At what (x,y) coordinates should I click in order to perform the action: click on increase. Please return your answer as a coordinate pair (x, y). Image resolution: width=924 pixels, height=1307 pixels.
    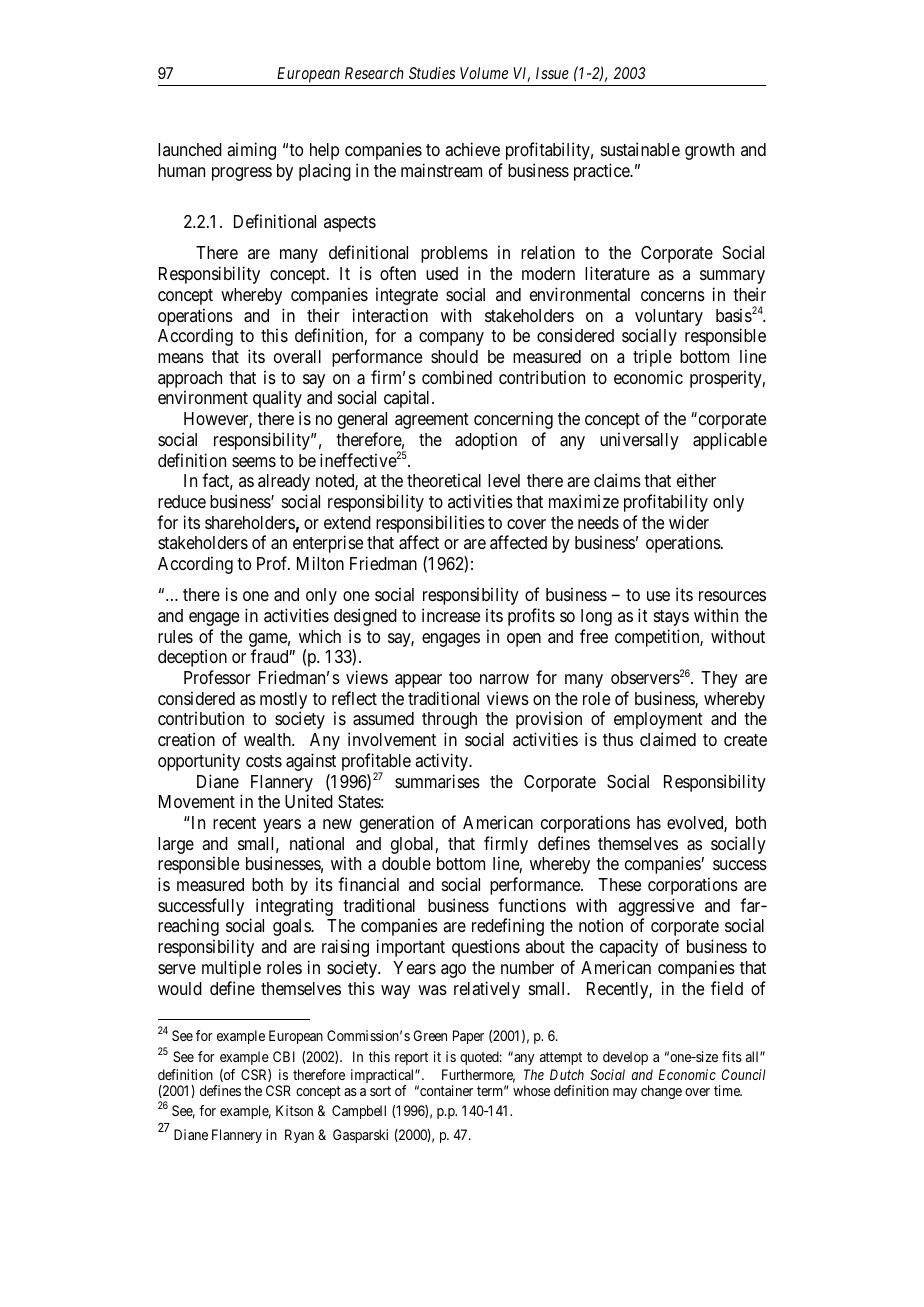
    Looking at the image, I should click on (451, 615).
